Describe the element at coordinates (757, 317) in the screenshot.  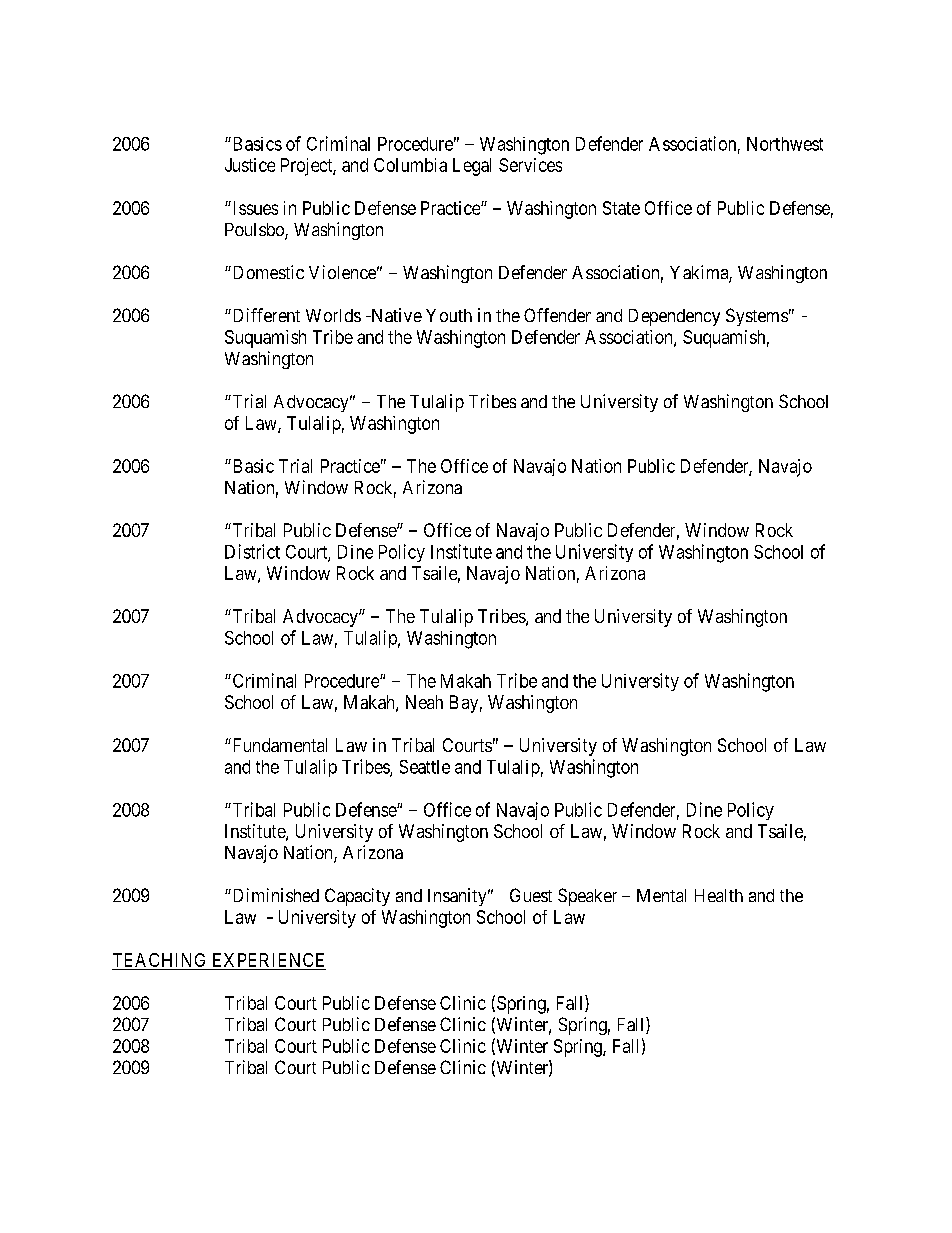
I see `Systems` at that location.
